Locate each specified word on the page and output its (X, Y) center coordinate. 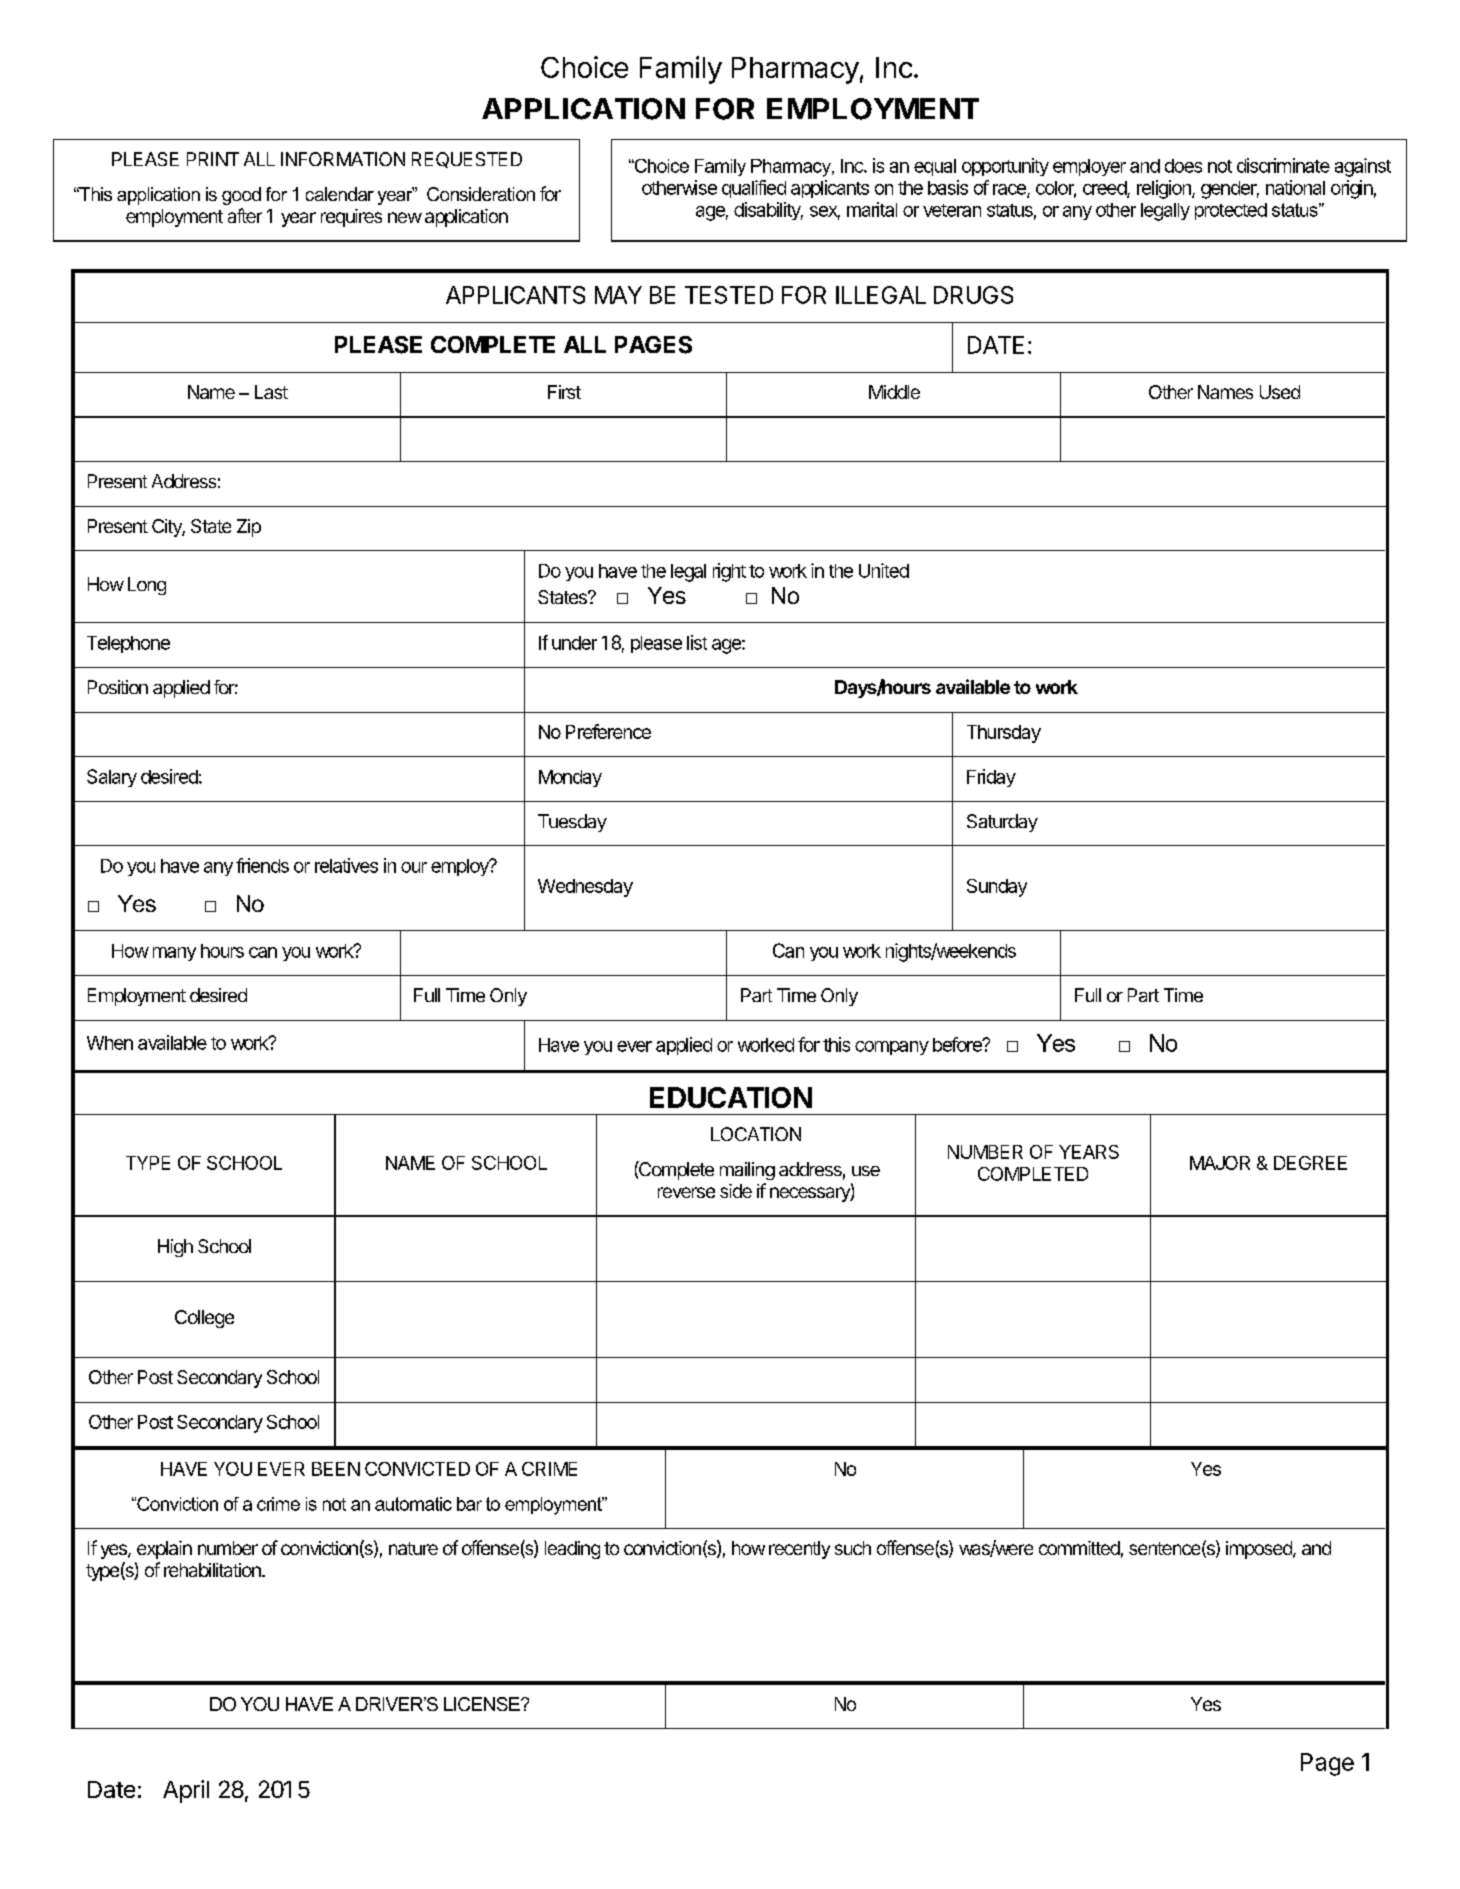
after (245, 215)
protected (1231, 211)
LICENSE (483, 1704)
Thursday (1004, 734)
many (174, 954)
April (186, 1791)
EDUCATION (731, 1097)
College (204, 1319)
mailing (747, 1171)
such (853, 1548)
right (729, 572)
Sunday (997, 888)
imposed (1260, 1550)
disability (768, 211)
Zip (249, 528)
